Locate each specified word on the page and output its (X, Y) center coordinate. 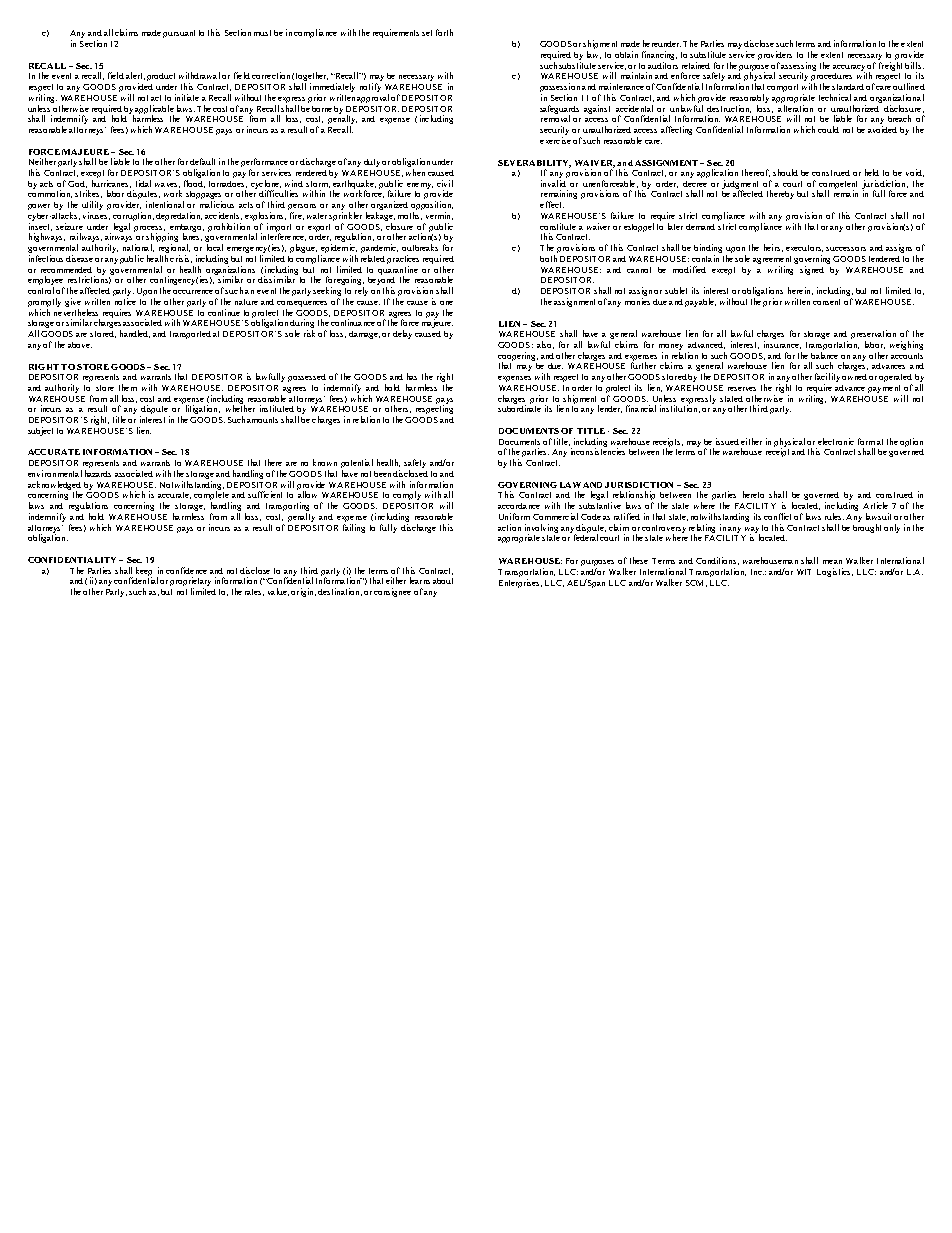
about (443, 581)
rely (361, 291)
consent (826, 302)
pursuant (179, 34)
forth (444, 32)
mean (832, 562)
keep (144, 572)
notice (125, 301)
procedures (831, 77)
